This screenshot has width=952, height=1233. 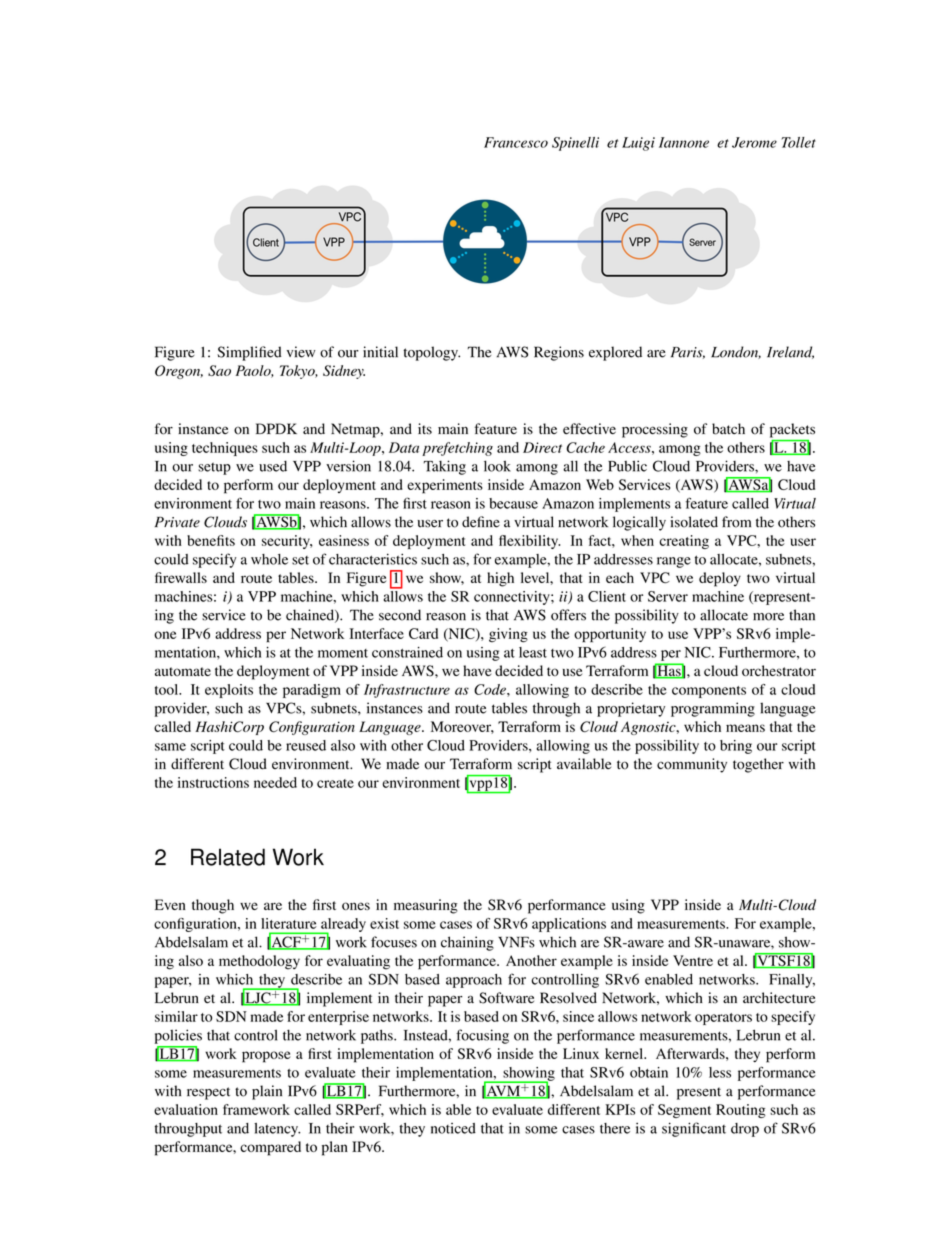 What do you see at coordinates (249, 353) in the screenshot?
I see `Simplified` at bounding box center [249, 353].
